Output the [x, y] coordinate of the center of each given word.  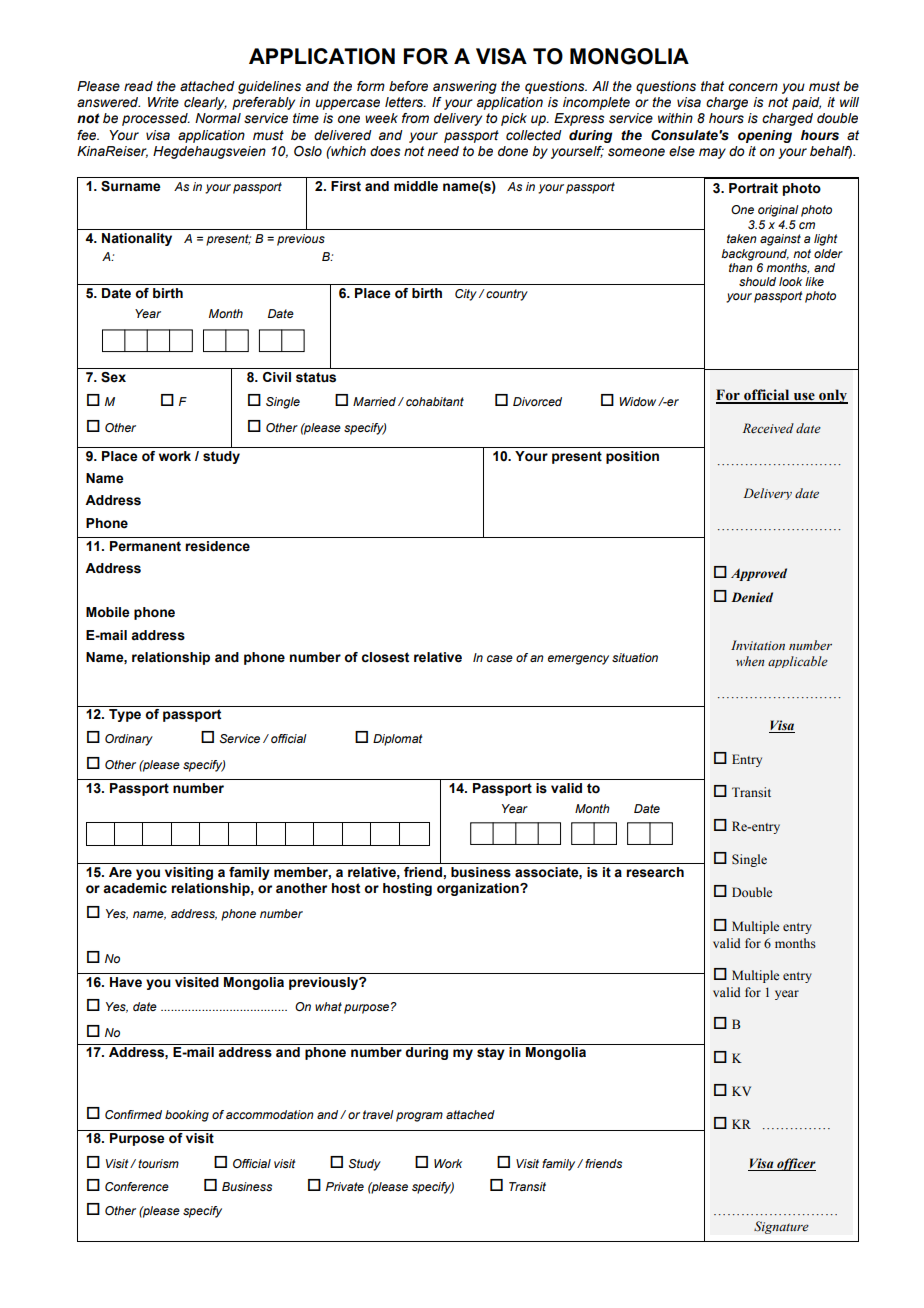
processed [156, 119]
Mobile [108, 612]
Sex [113, 377]
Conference [137, 1186]
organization [479, 889]
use [804, 398]
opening [765, 136]
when [750, 661]
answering [465, 87]
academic [135, 888]
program [419, 1117]
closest [385, 657]
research [655, 872]
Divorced [537, 401]
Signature [781, 1227]
